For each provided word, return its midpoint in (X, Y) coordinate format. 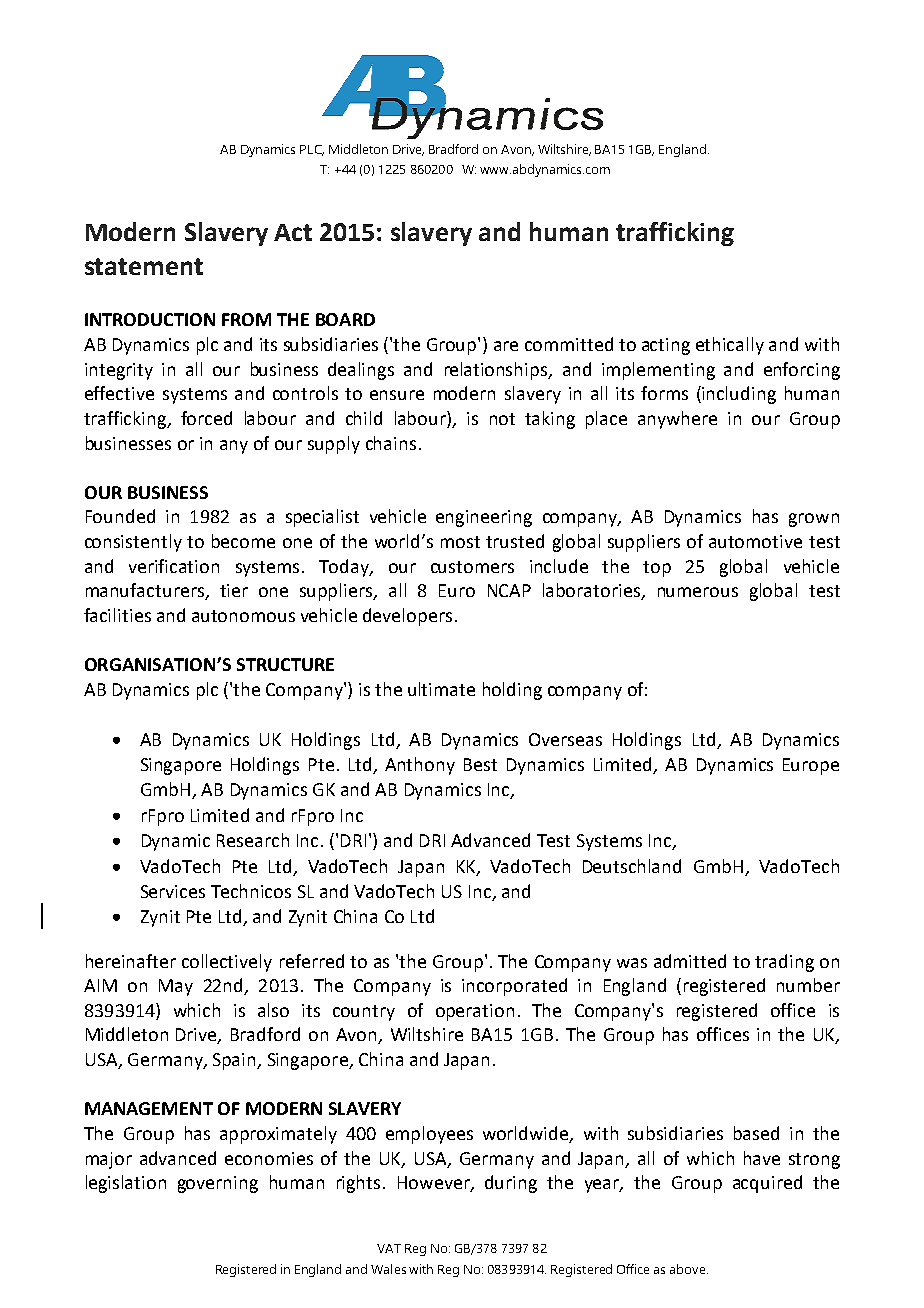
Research (253, 840)
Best (480, 764)
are (506, 346)
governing (218, 1184)
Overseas (565, 739)
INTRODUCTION (150, 319)
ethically (730, 346)
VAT (389, 1248)
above (689, 1269)
